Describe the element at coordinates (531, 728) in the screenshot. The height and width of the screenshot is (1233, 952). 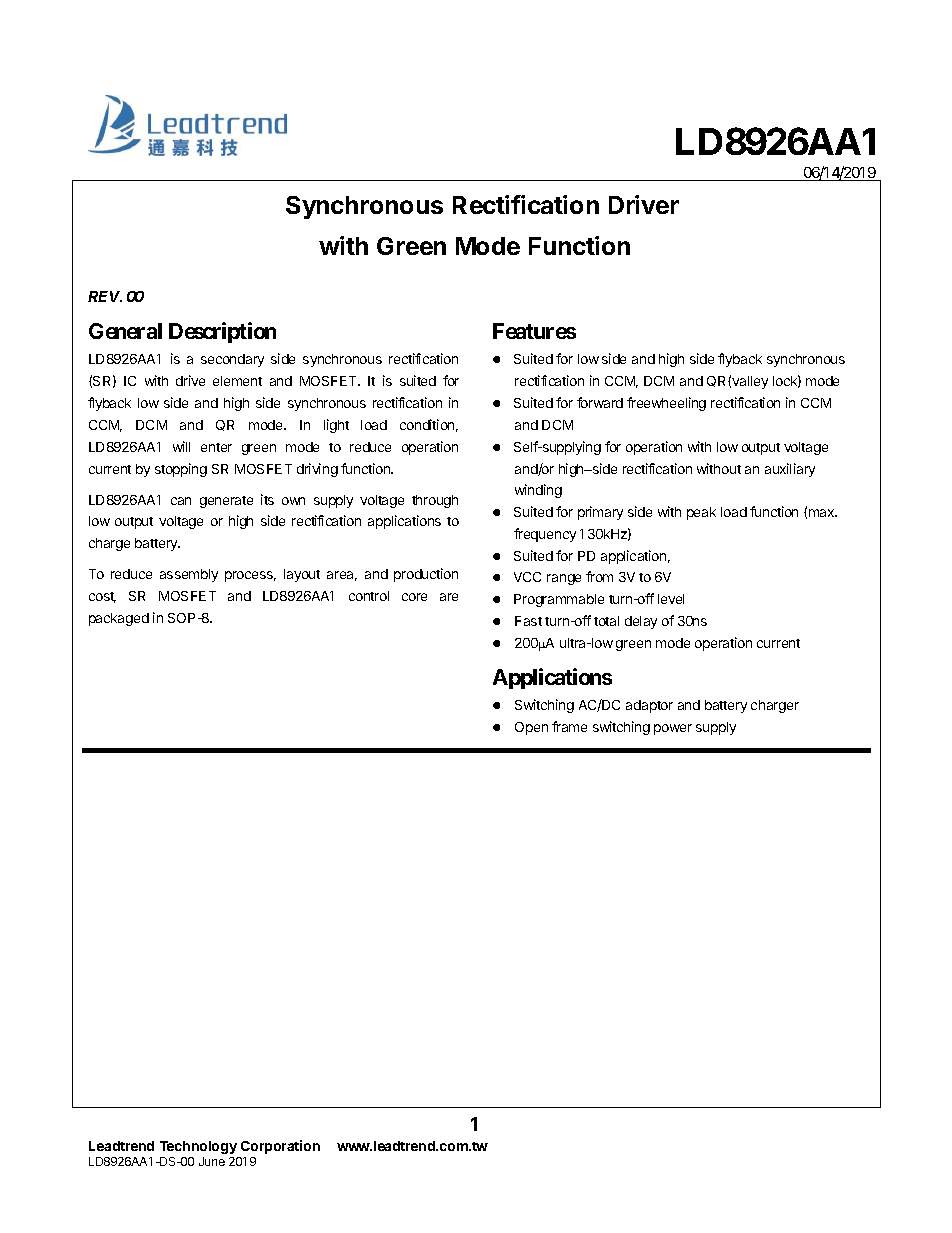
I see `Open` at that location.
